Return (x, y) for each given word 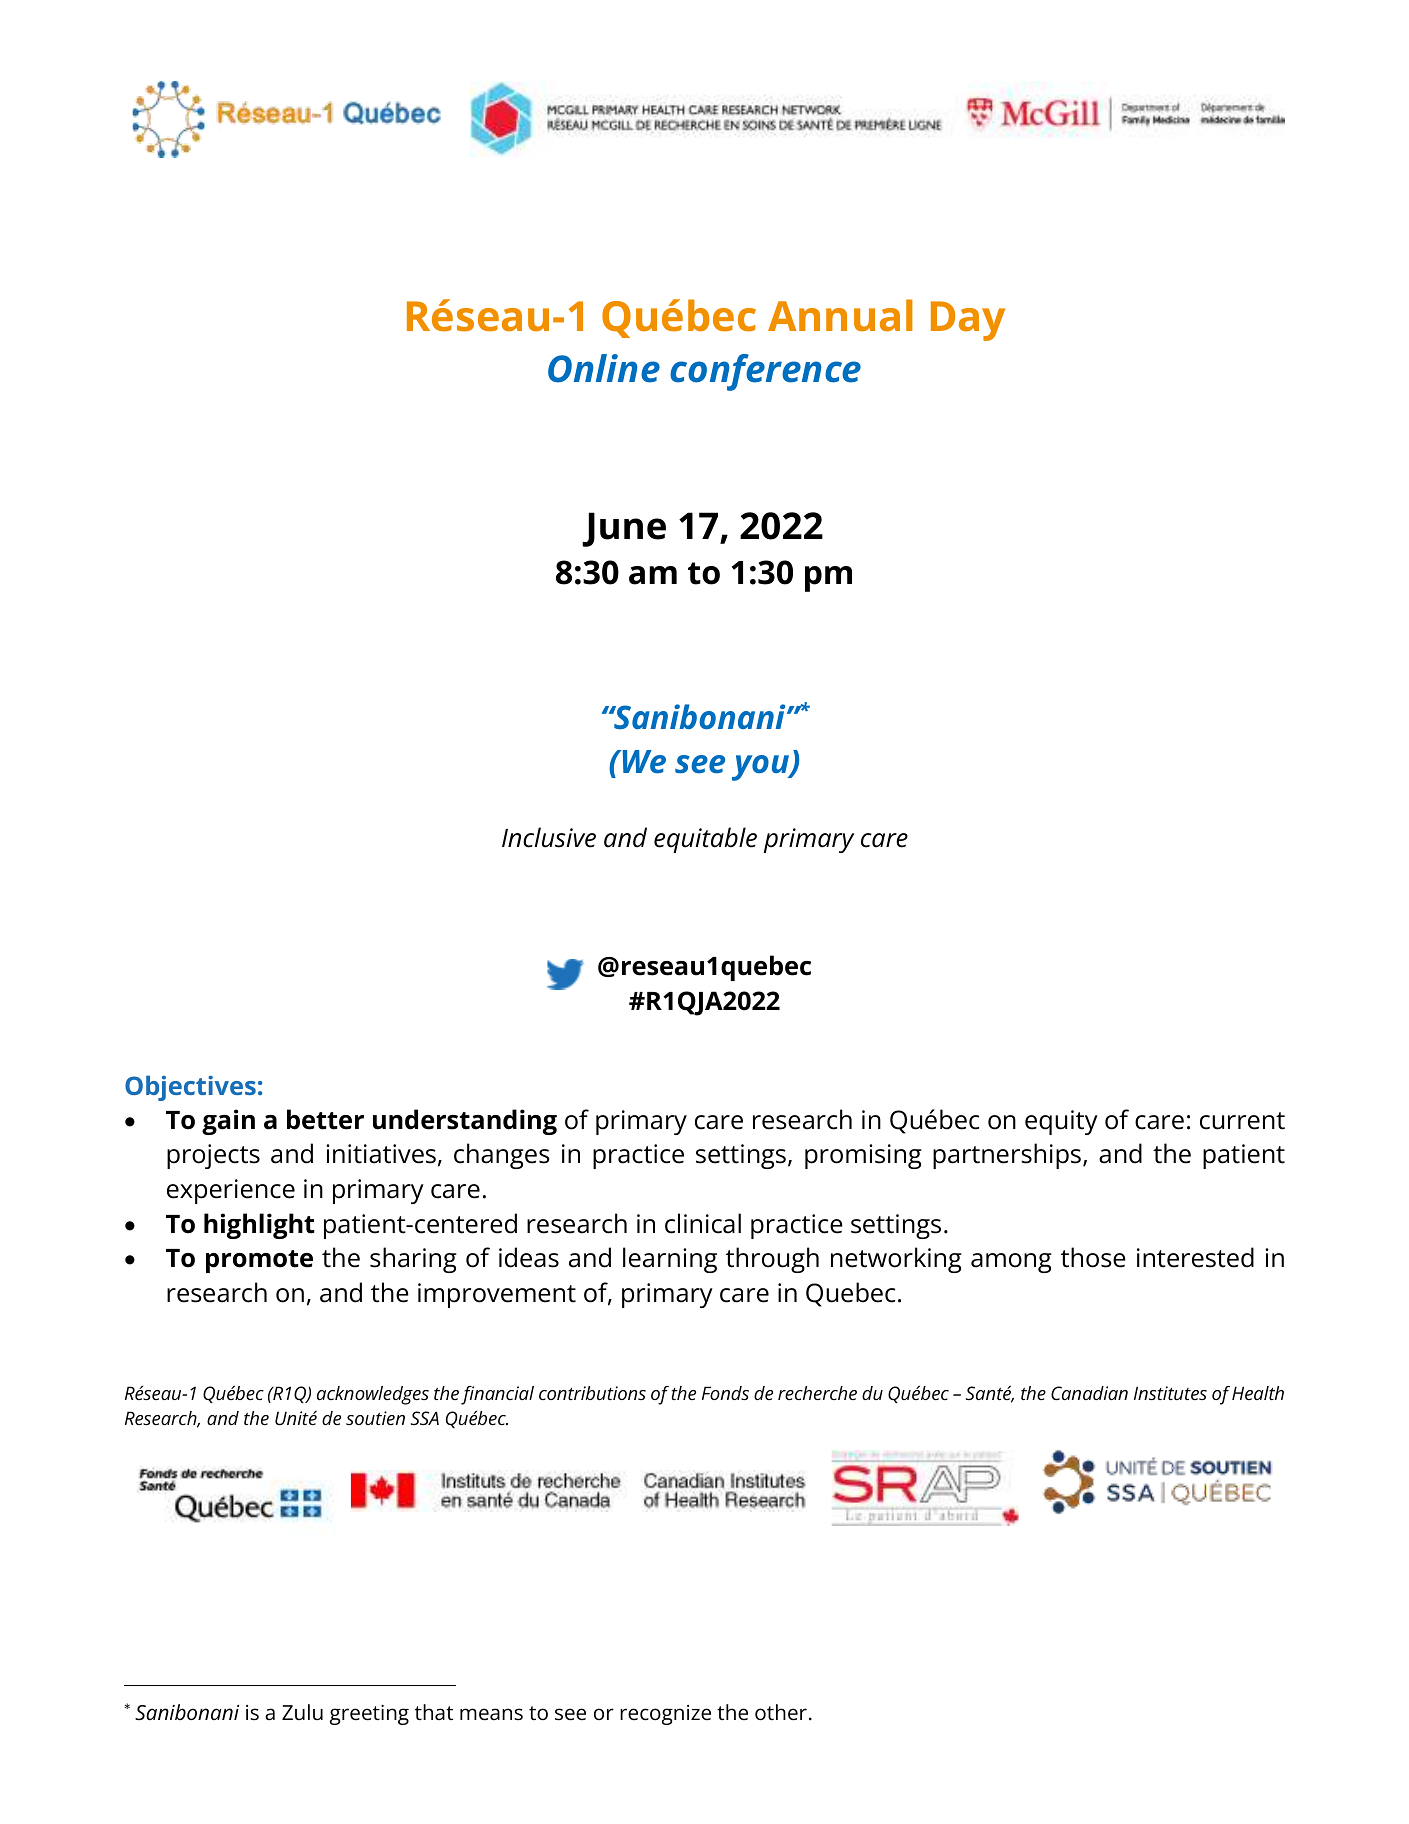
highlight (259, 1226)
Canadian (1089, 1393)
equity (1061, 1122)
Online (604, 368)
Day (968, 321)
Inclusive (549, 837)
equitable (705, 840)
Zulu (302, 1712)
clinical (703, 1223)
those (1093, 1257)
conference (765, 372)
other (781, 1712)
